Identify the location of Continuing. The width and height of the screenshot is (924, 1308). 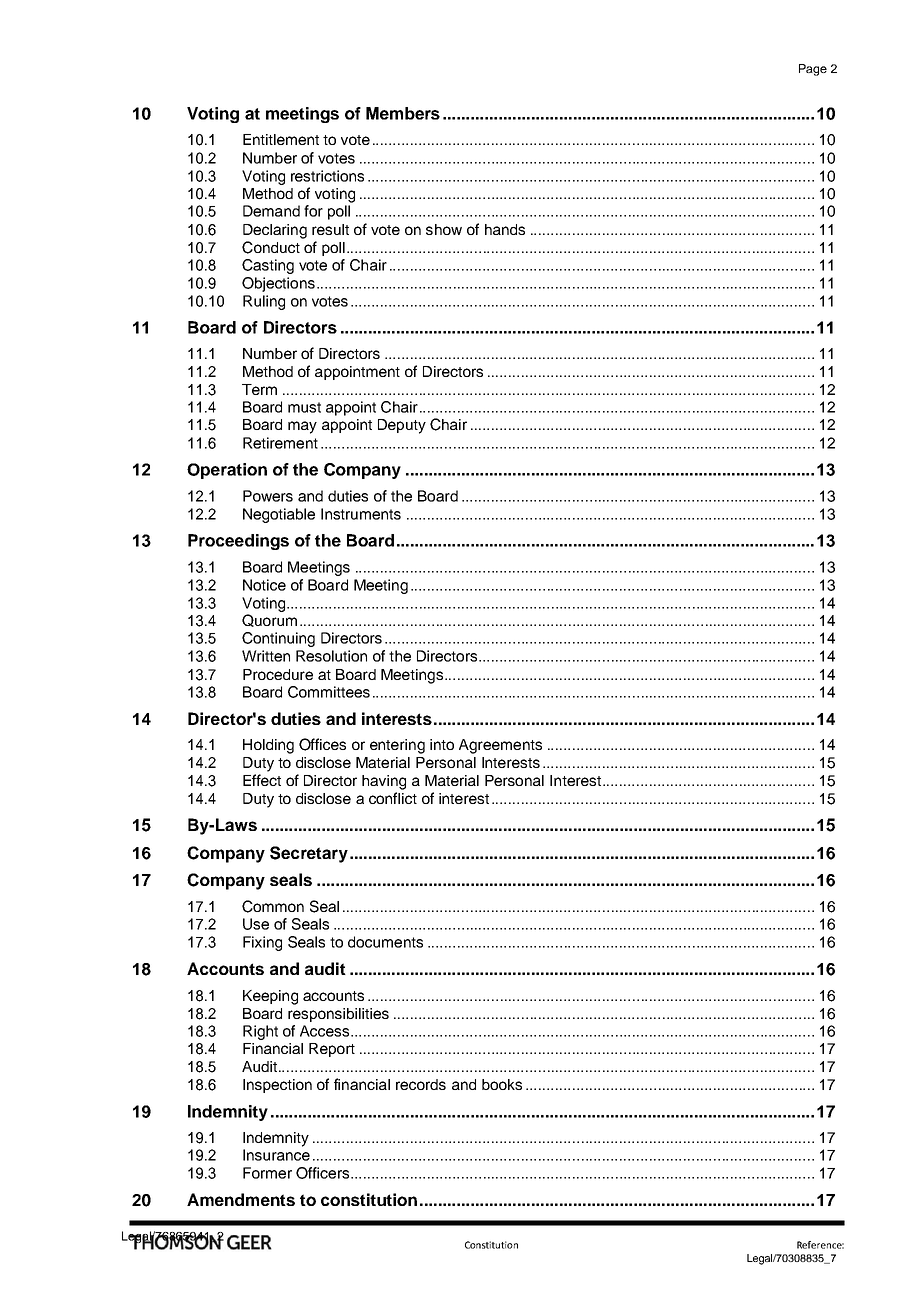
(278, 639).
